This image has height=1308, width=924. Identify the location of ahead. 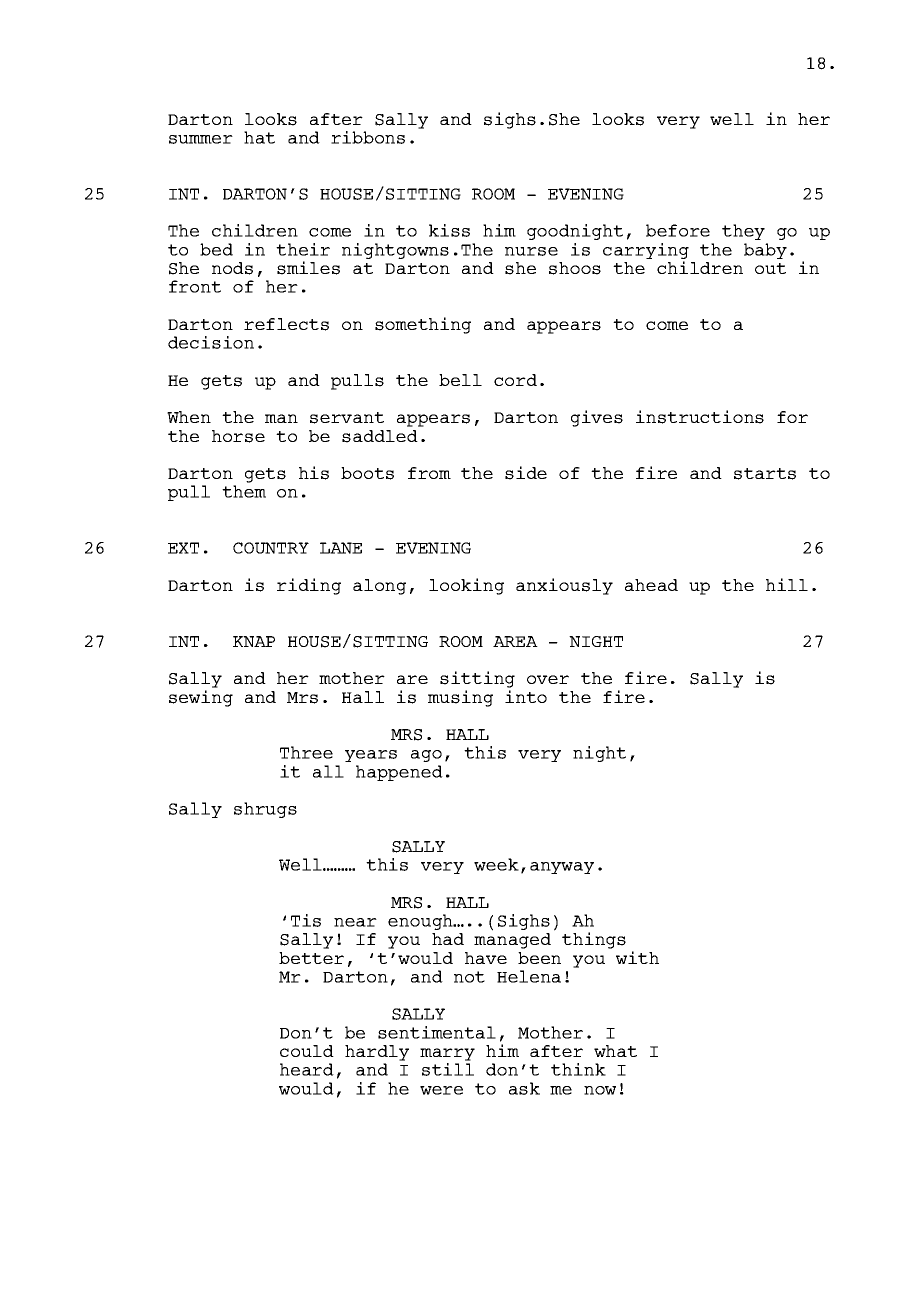
(651, 585).
